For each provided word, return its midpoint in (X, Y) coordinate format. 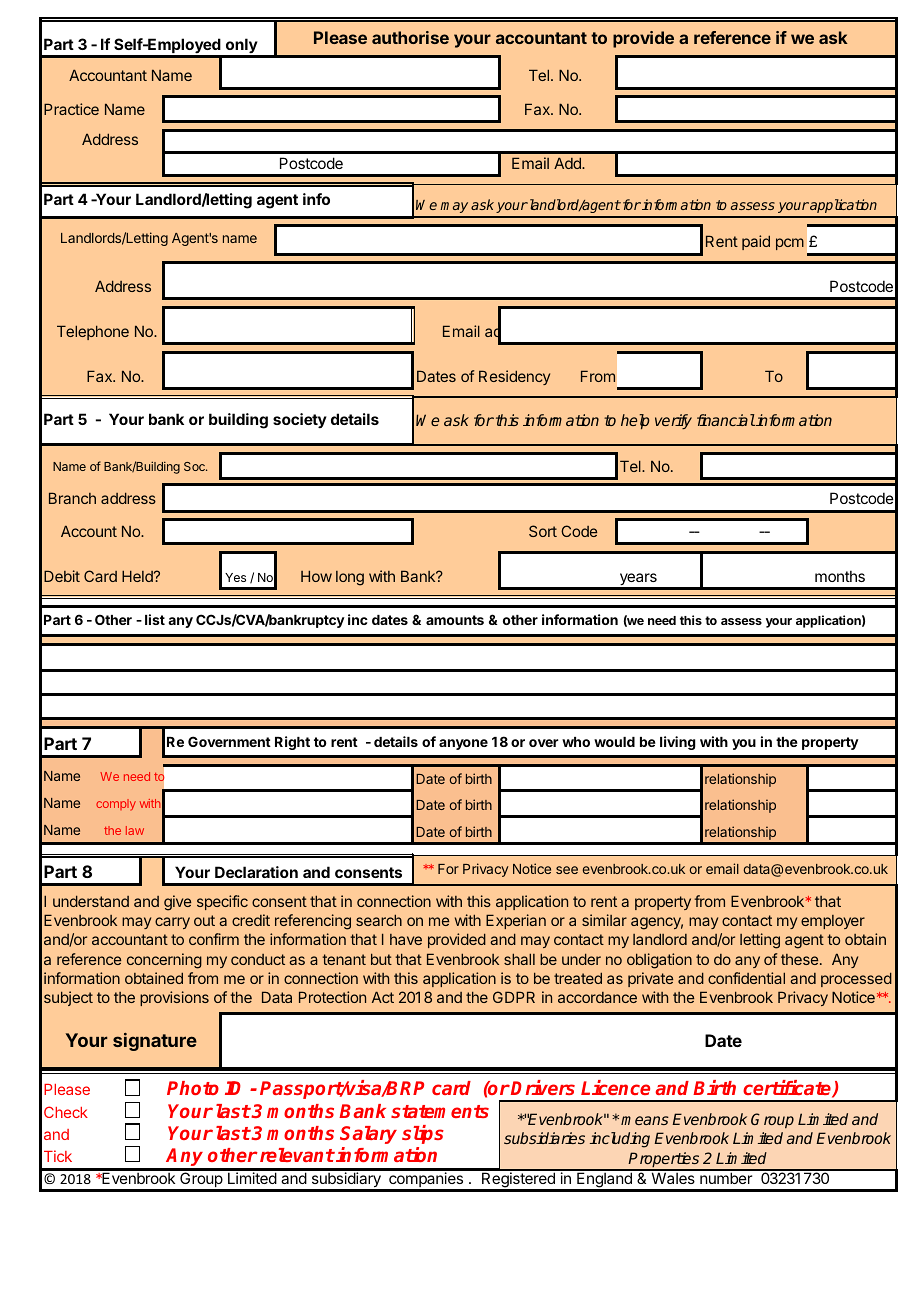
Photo (193, 1088)
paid (756, 242)
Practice (71, 109)
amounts (455, 620)
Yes (235, 577)
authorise (410, 37)
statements (440, 1111)
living (678, 743)
